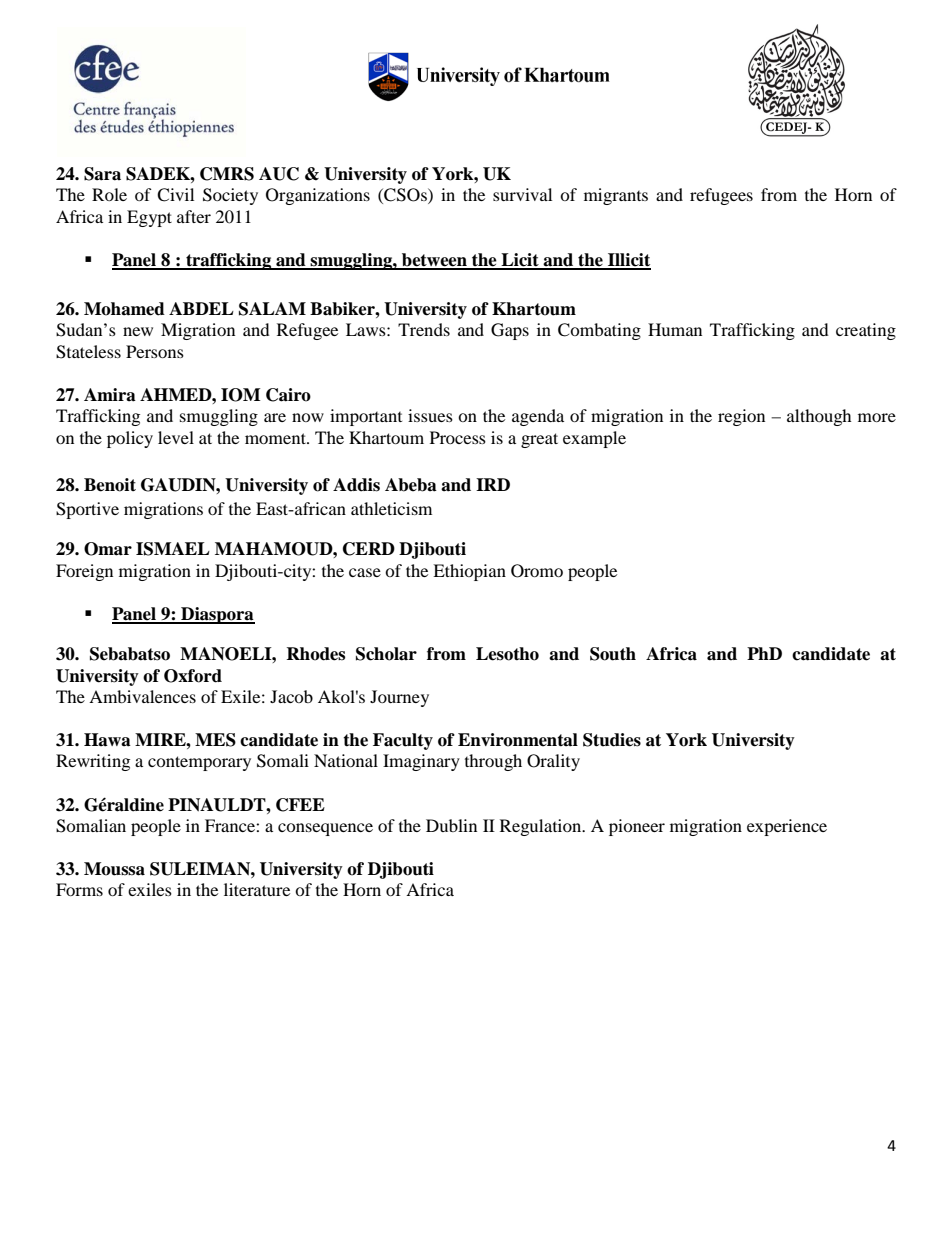  I want to click on Gaps, so click(510, 331).
